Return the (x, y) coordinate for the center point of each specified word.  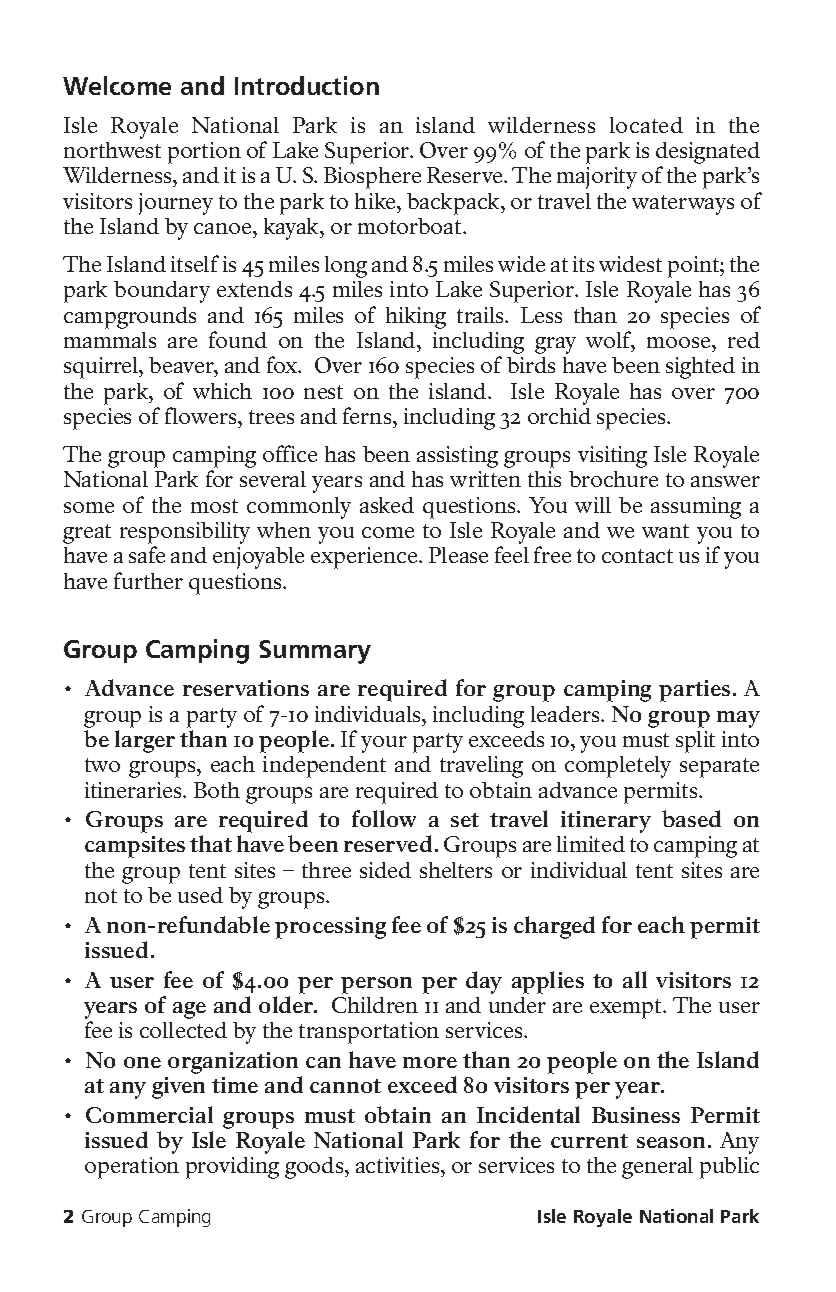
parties (694, 691)
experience (365, 558)
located (646, 125)
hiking (416, 318)
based (691, 818)
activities (399, 1167)
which (222, 391)
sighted (700, 368)
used (200, 895)
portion (204, 153)
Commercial (149, 1114)
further (148, 580)
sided (385, 870)
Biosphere (372, 178)
